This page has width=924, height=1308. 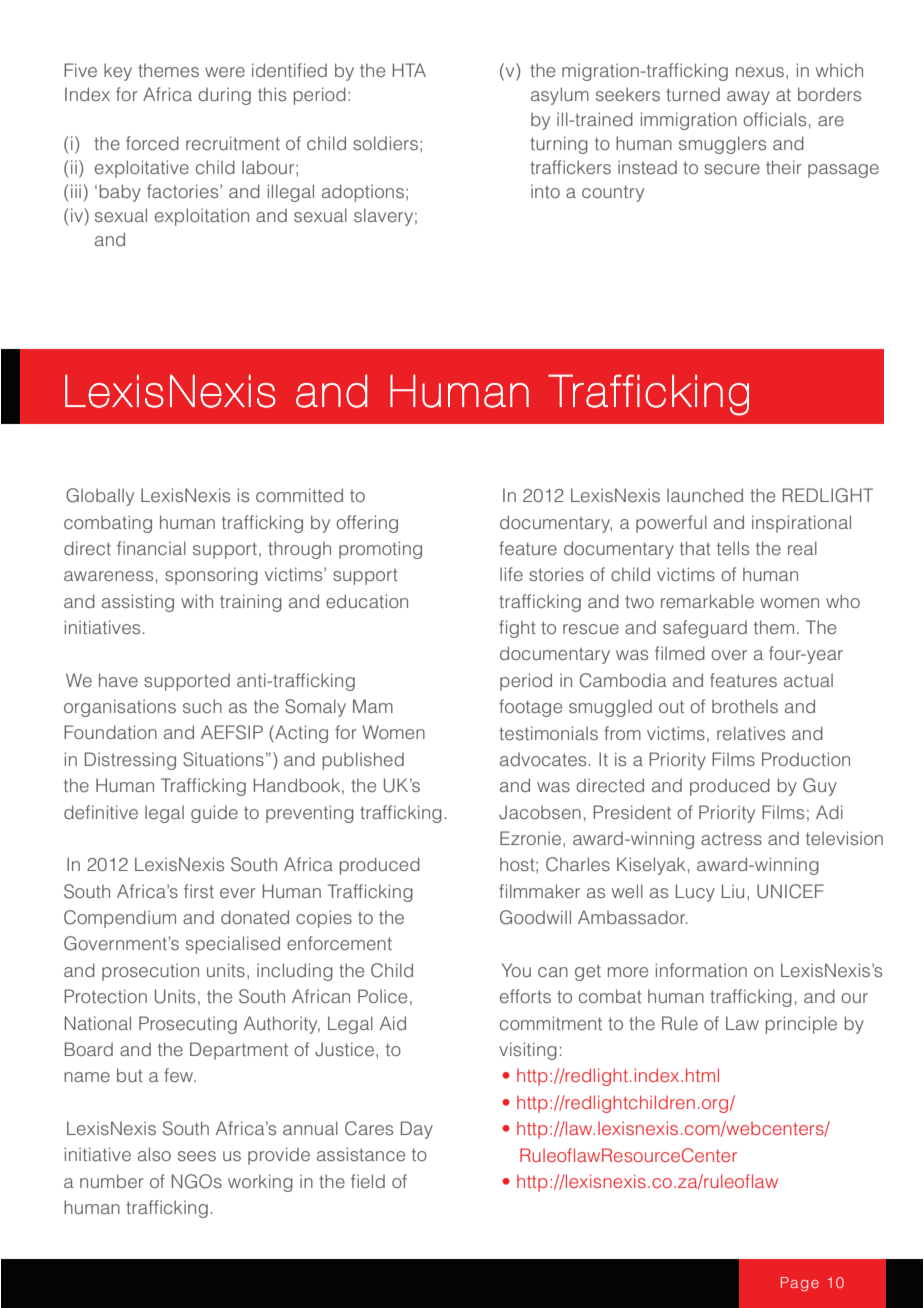 I want to click on soldiers, so click(x=385, y=143).
